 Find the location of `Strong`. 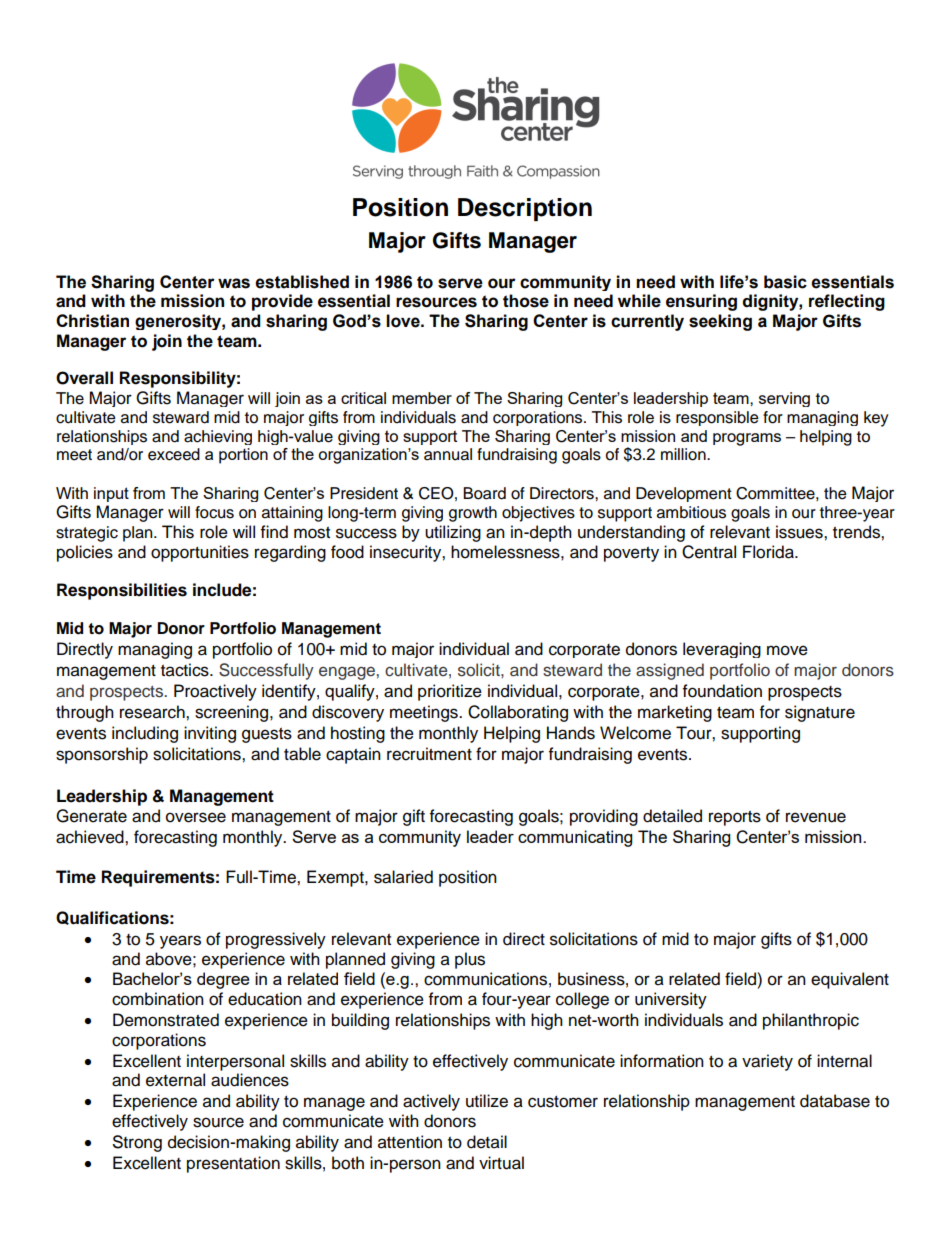

Strong is located at coordinates (137, 1143).
